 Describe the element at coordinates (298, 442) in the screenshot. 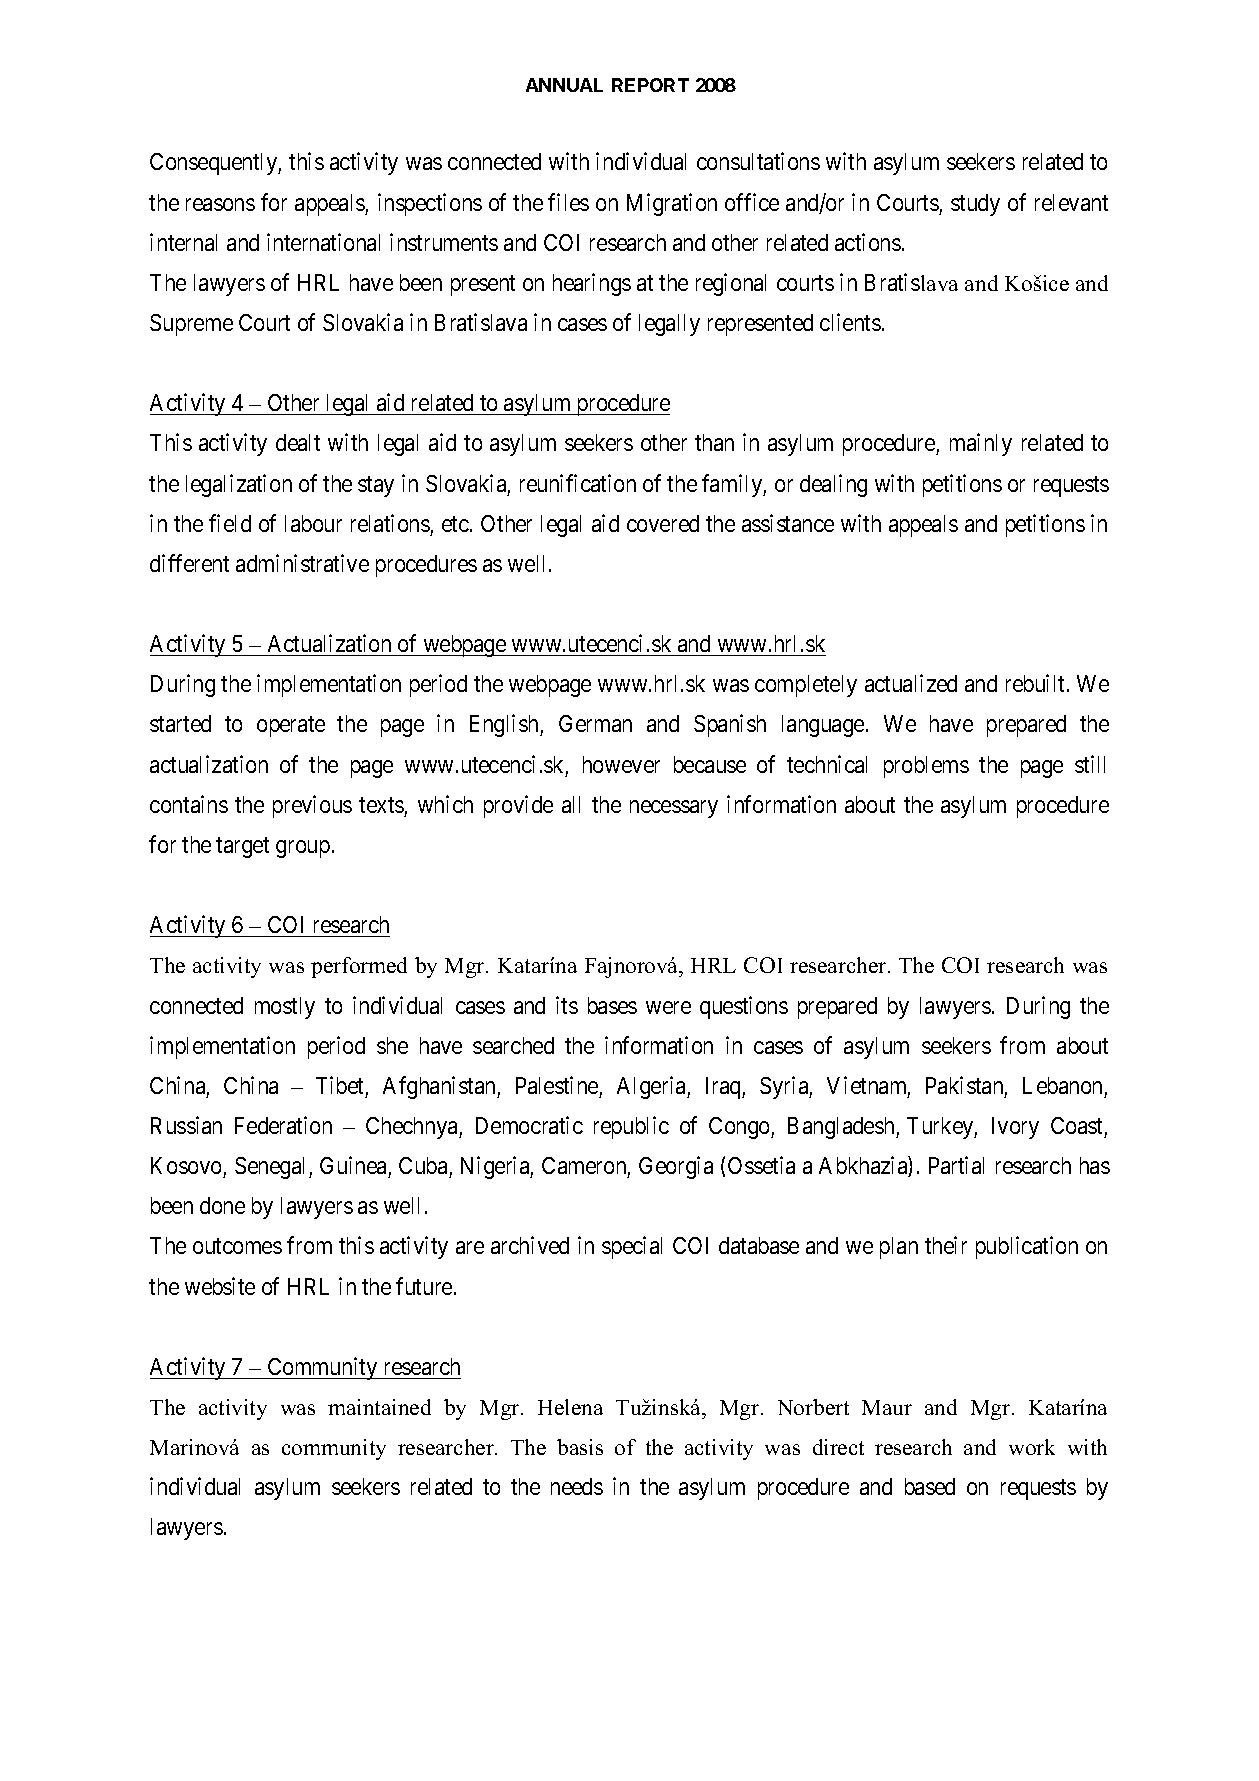

I see `dealt` at that location.
